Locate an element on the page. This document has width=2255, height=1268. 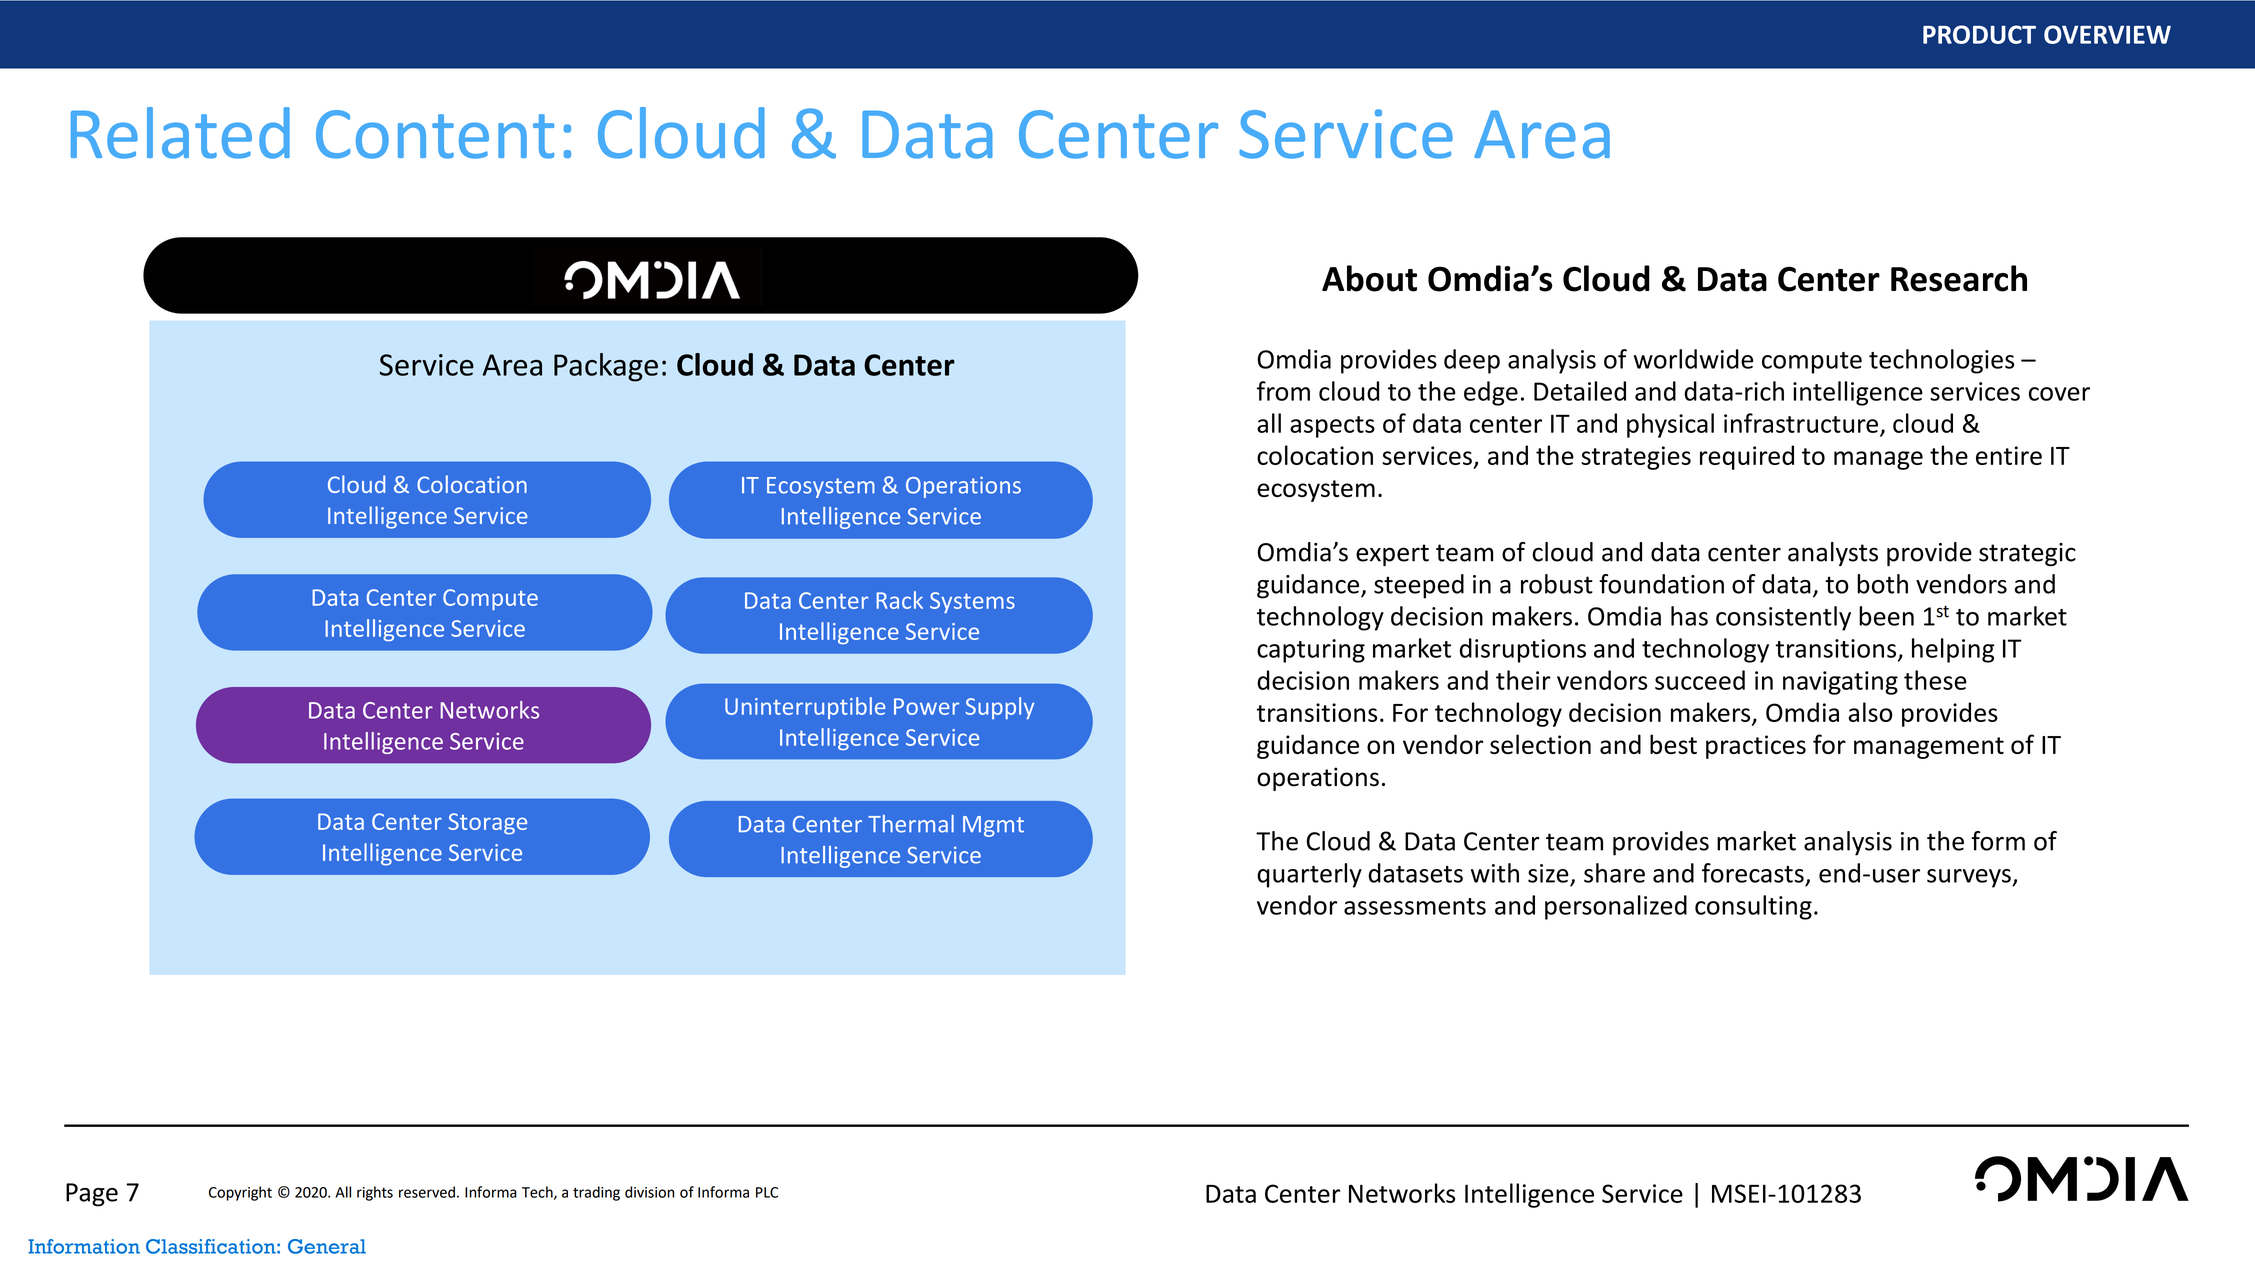
Uninterruptible is located at coordinates (805, 708).
